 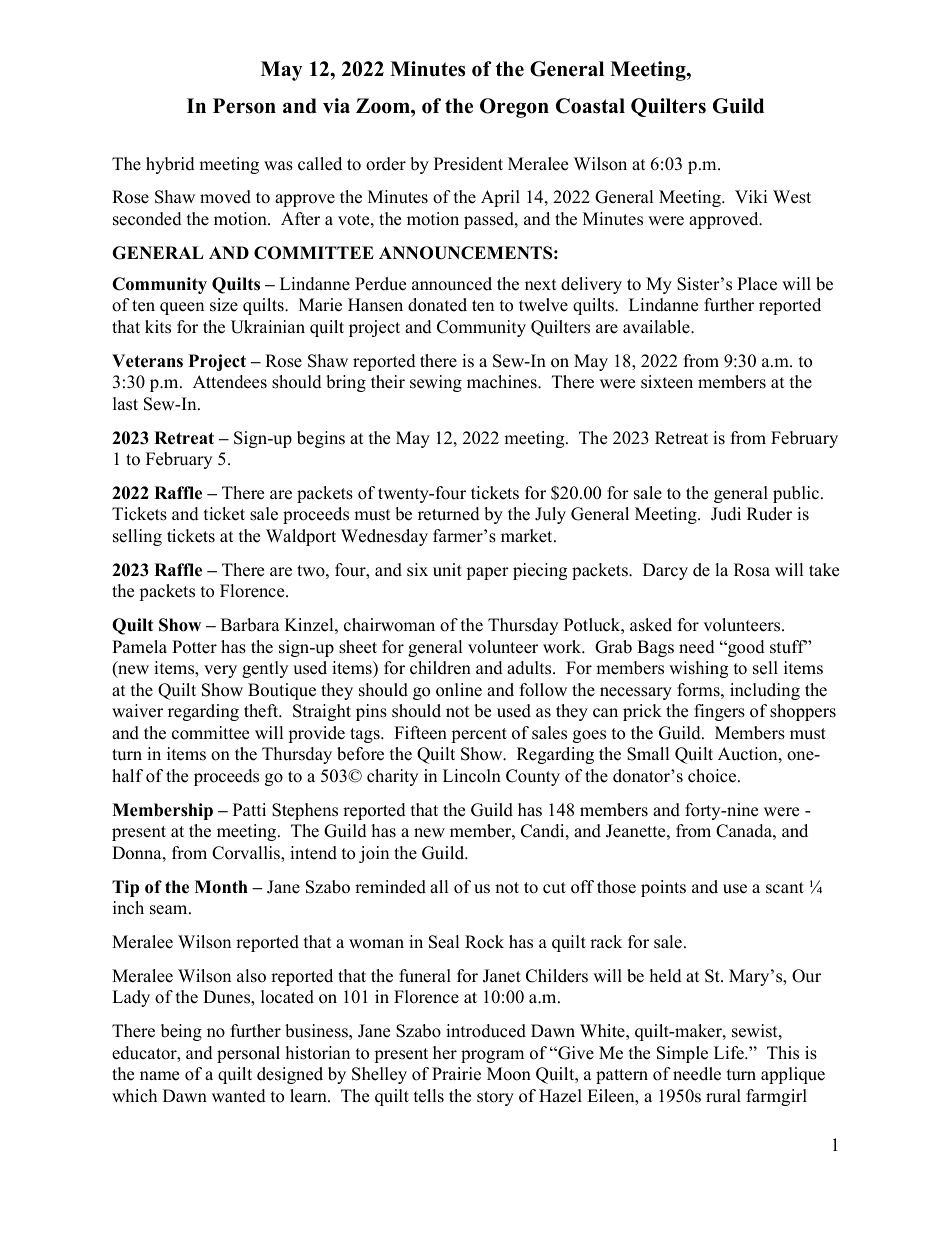 What do you see at coordinates (456, 1074) in the image?
I see `Prairie` at bounding box center [456, 1074].
